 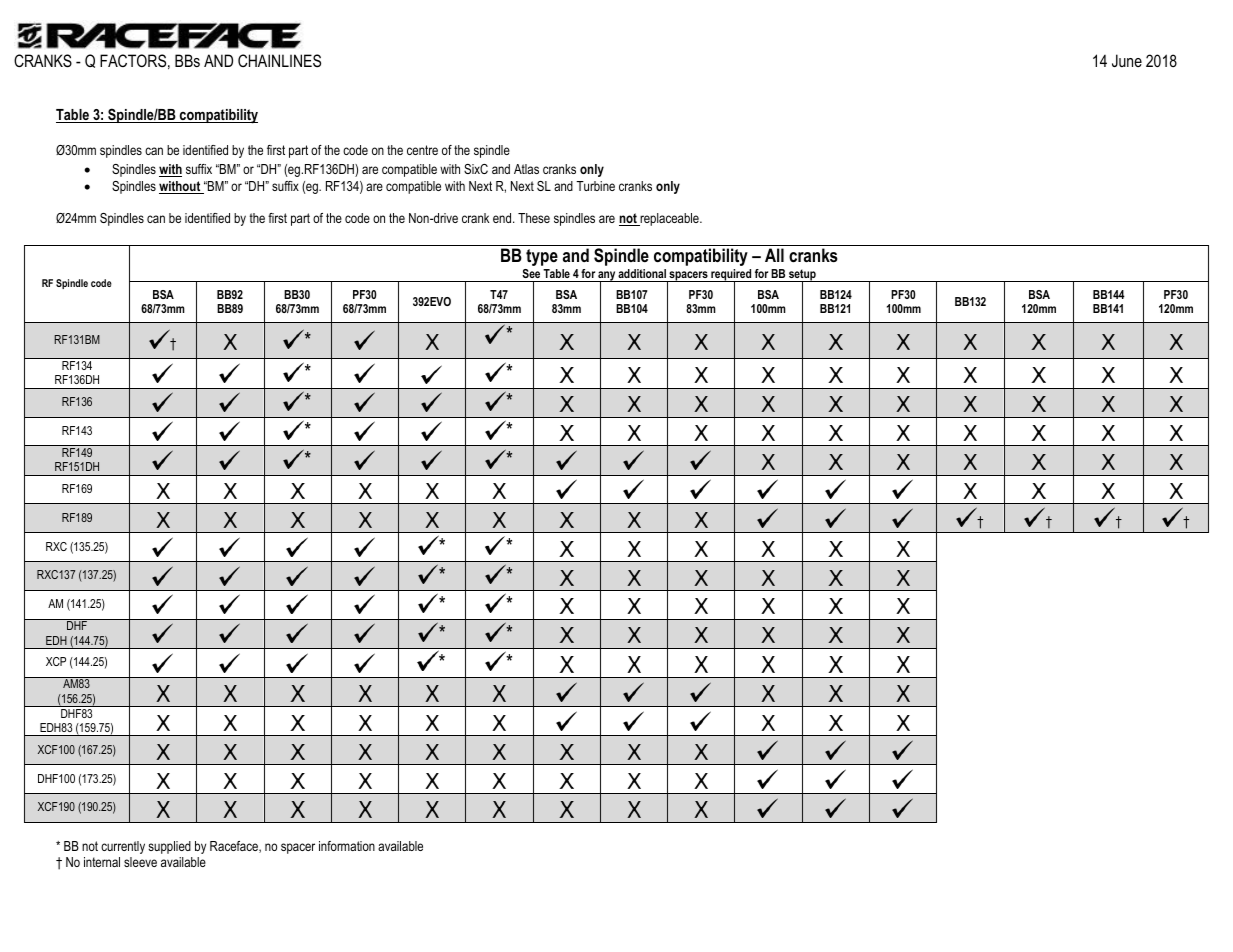 I want to click on centre, so click(x=422, y=150).
